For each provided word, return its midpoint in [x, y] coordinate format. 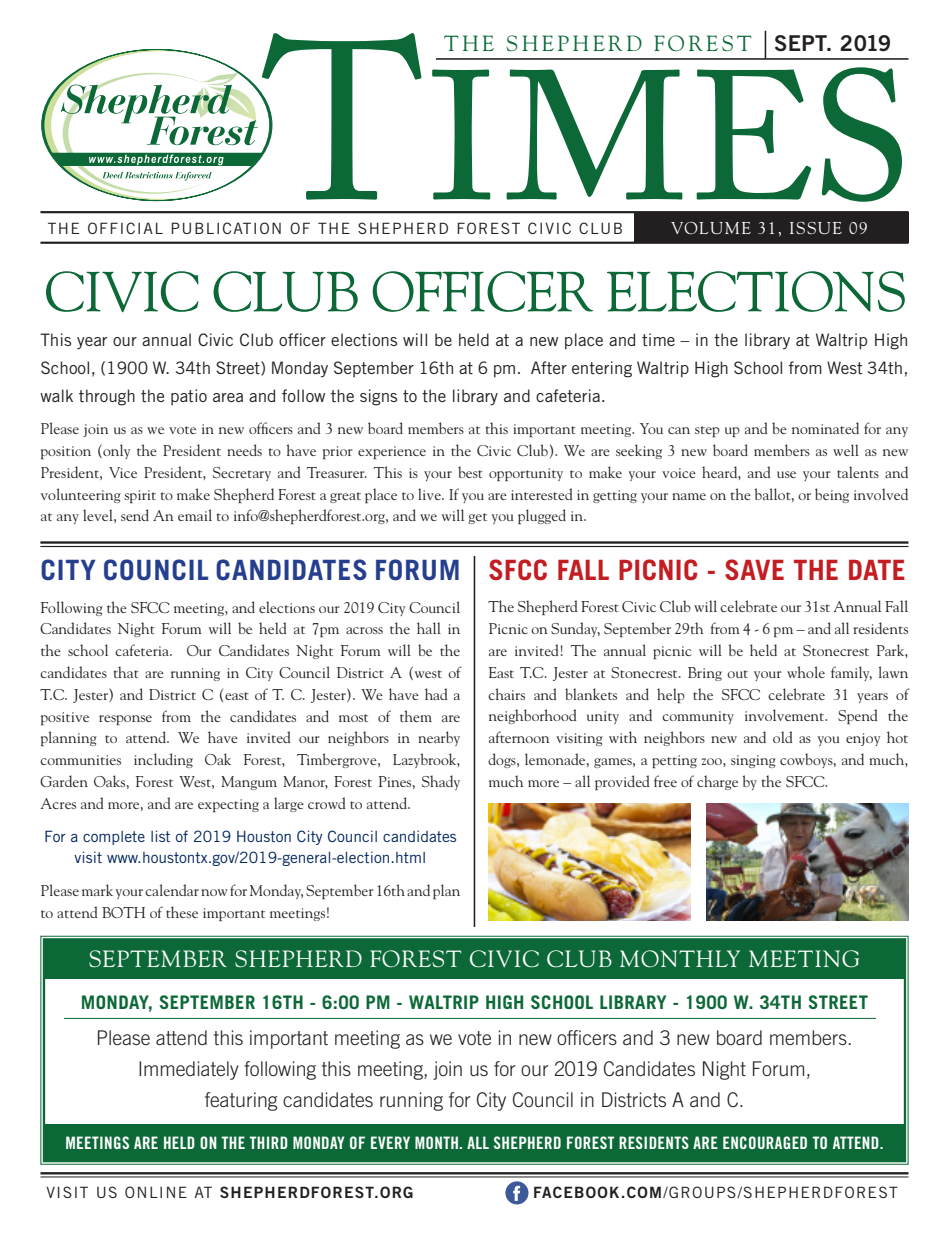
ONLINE [156, 1192]
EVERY [390, 1142]
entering [602, 369]
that [126, 672]
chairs [506, 694]
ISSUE [816, 228]
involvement [786, 715]
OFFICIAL [125, 228]
